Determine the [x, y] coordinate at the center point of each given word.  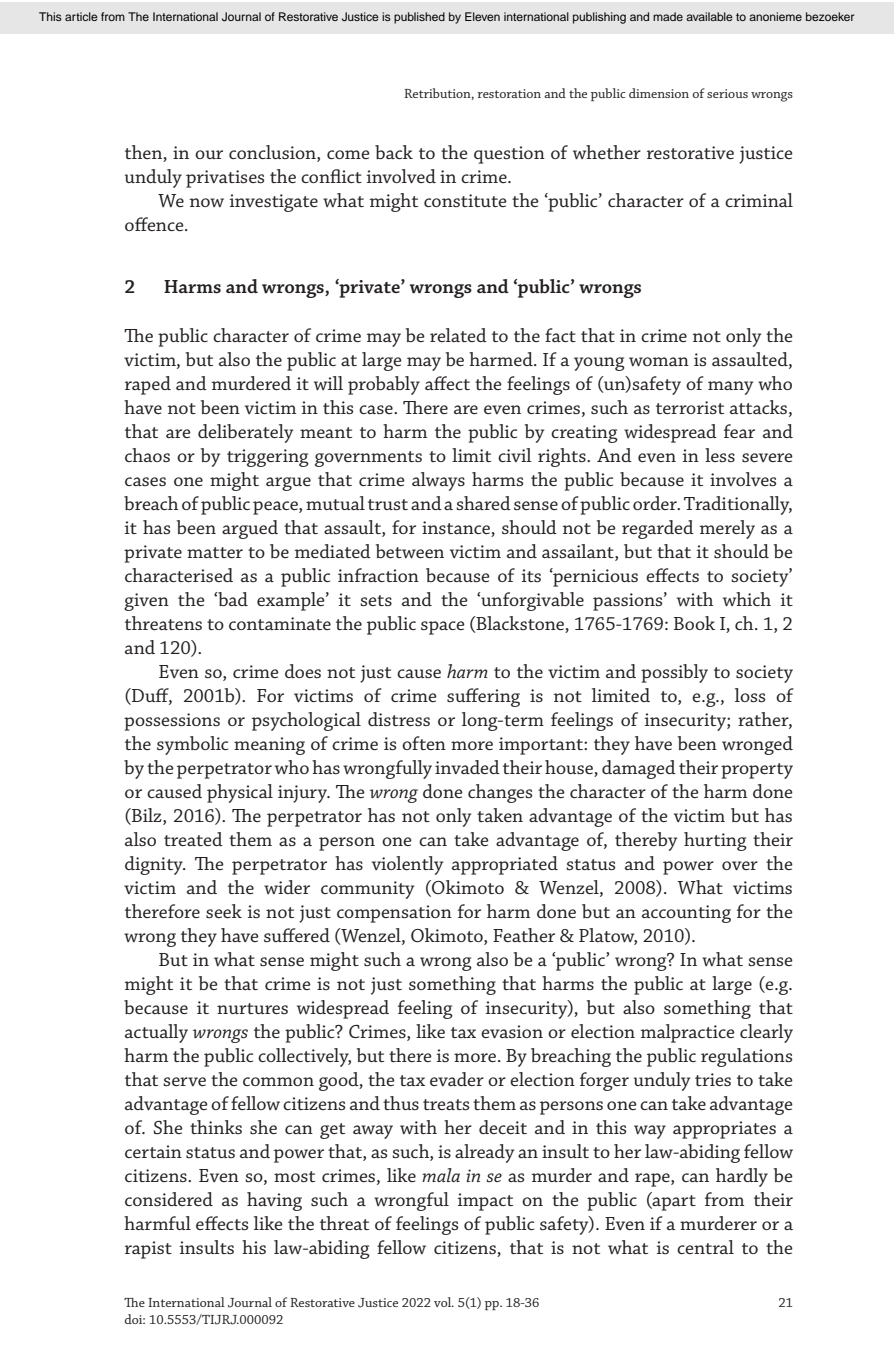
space [443, 628]
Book [694, 623]
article [81, 16]
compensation [394, 914]
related [458, 335]
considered [169, 1199]
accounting [686, 914]
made [668, 16]
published [419, 18]
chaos [147, 455]
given [146, 602]
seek [224, 911]
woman [659, 361]
